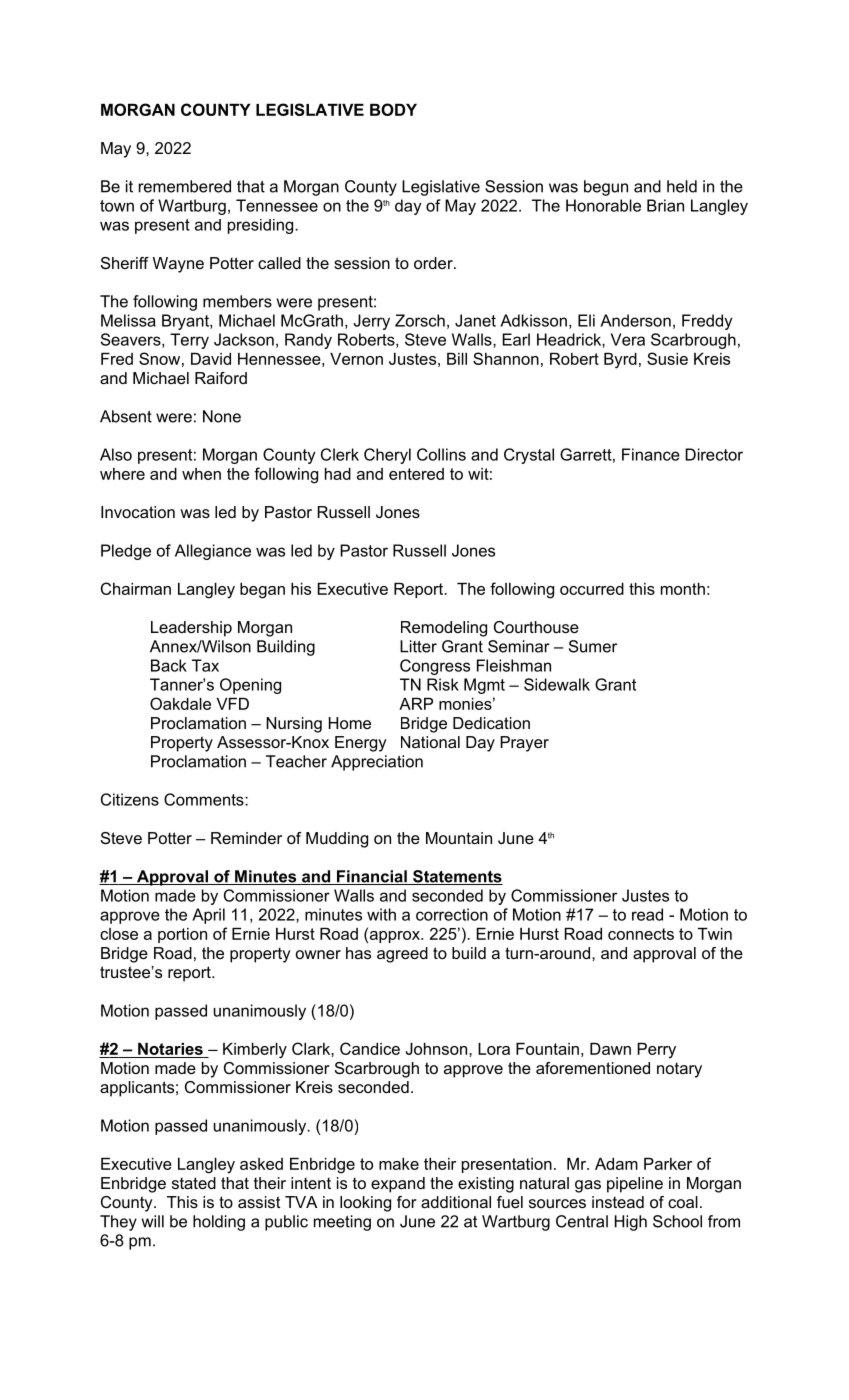  Describe the element at coordinates (185, 186) in the screenshot. I see `remembered` at that location.
